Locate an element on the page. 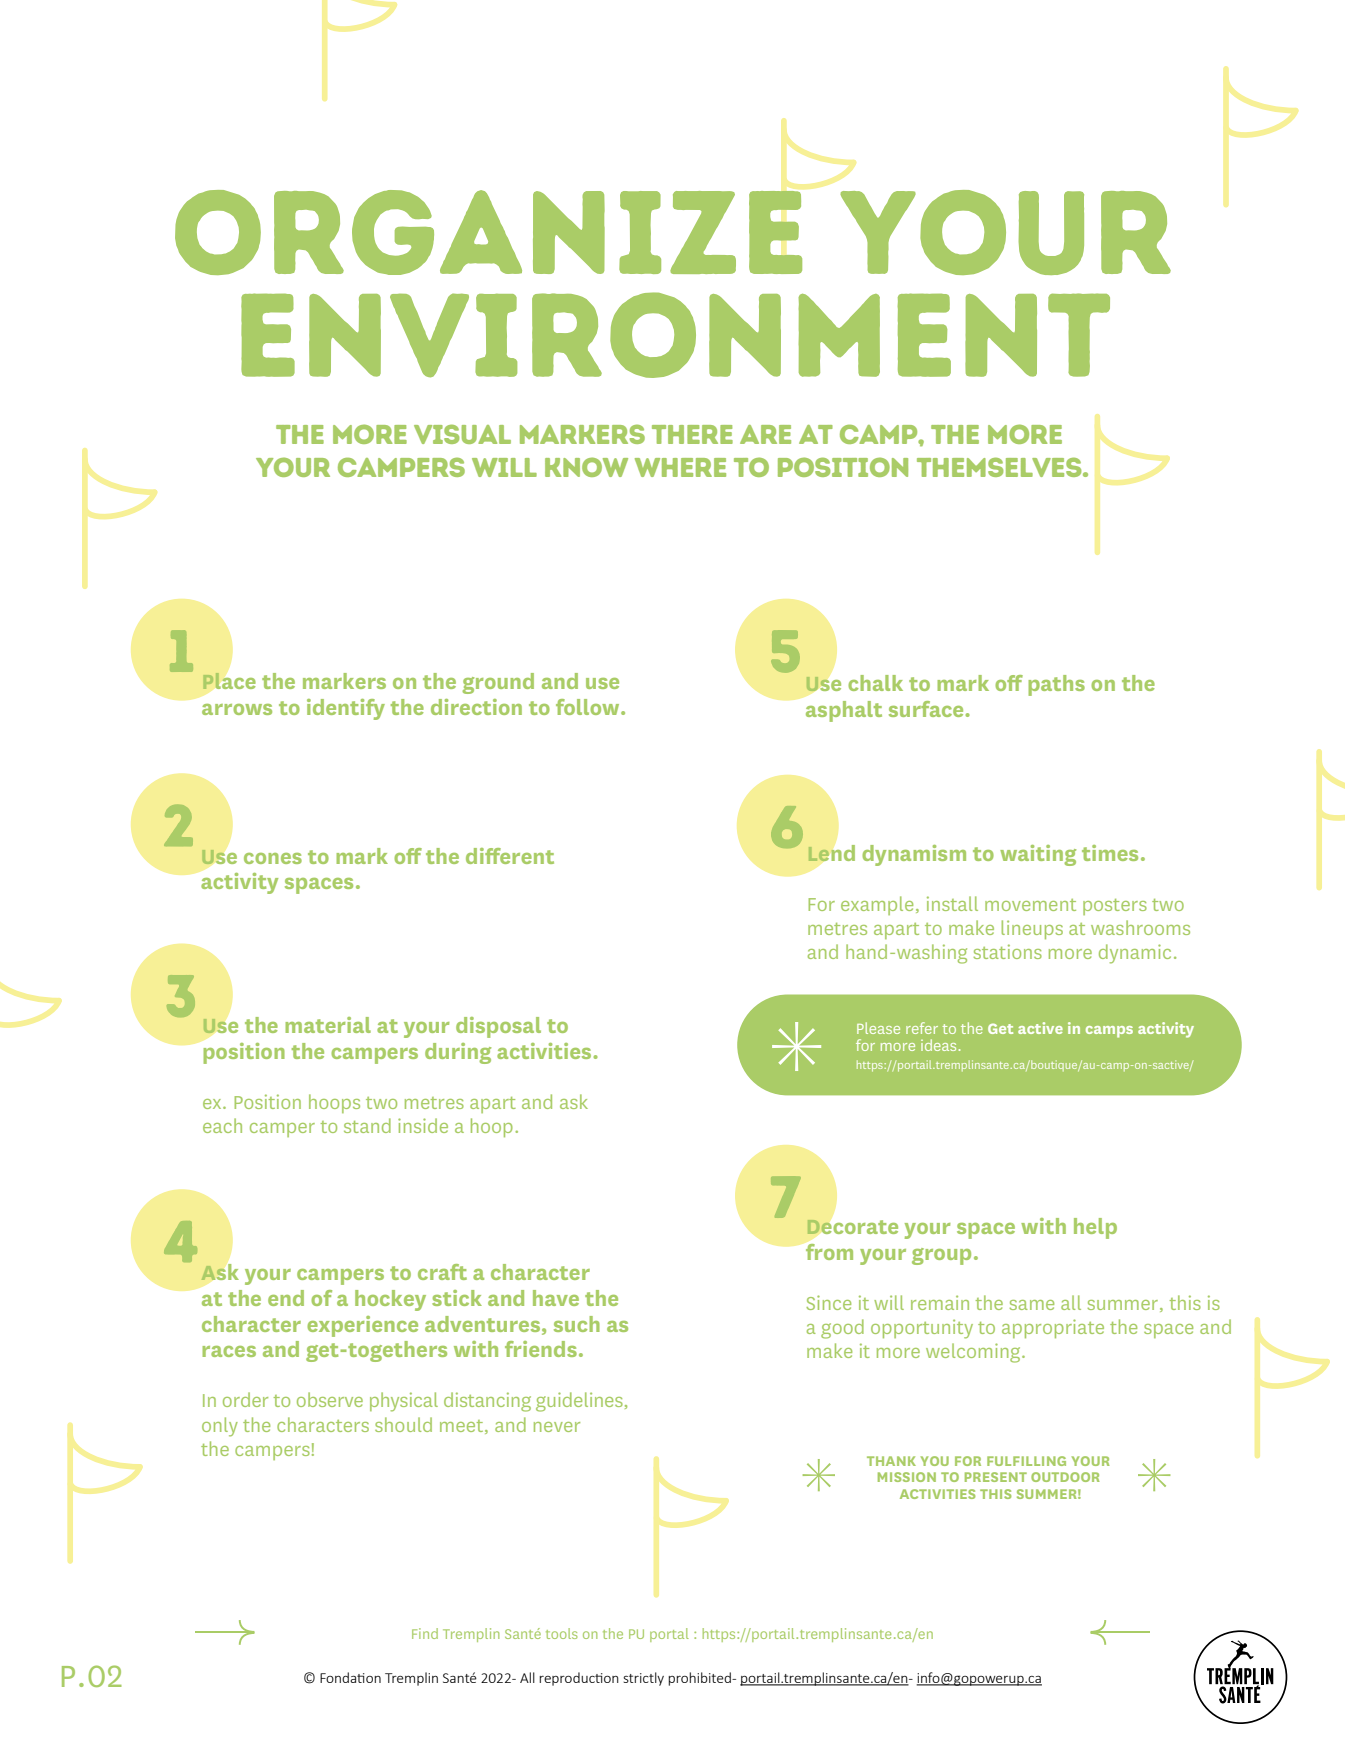 The width and height of the document is (1345, 1739). Lend is located at coordinates (831, 853).
